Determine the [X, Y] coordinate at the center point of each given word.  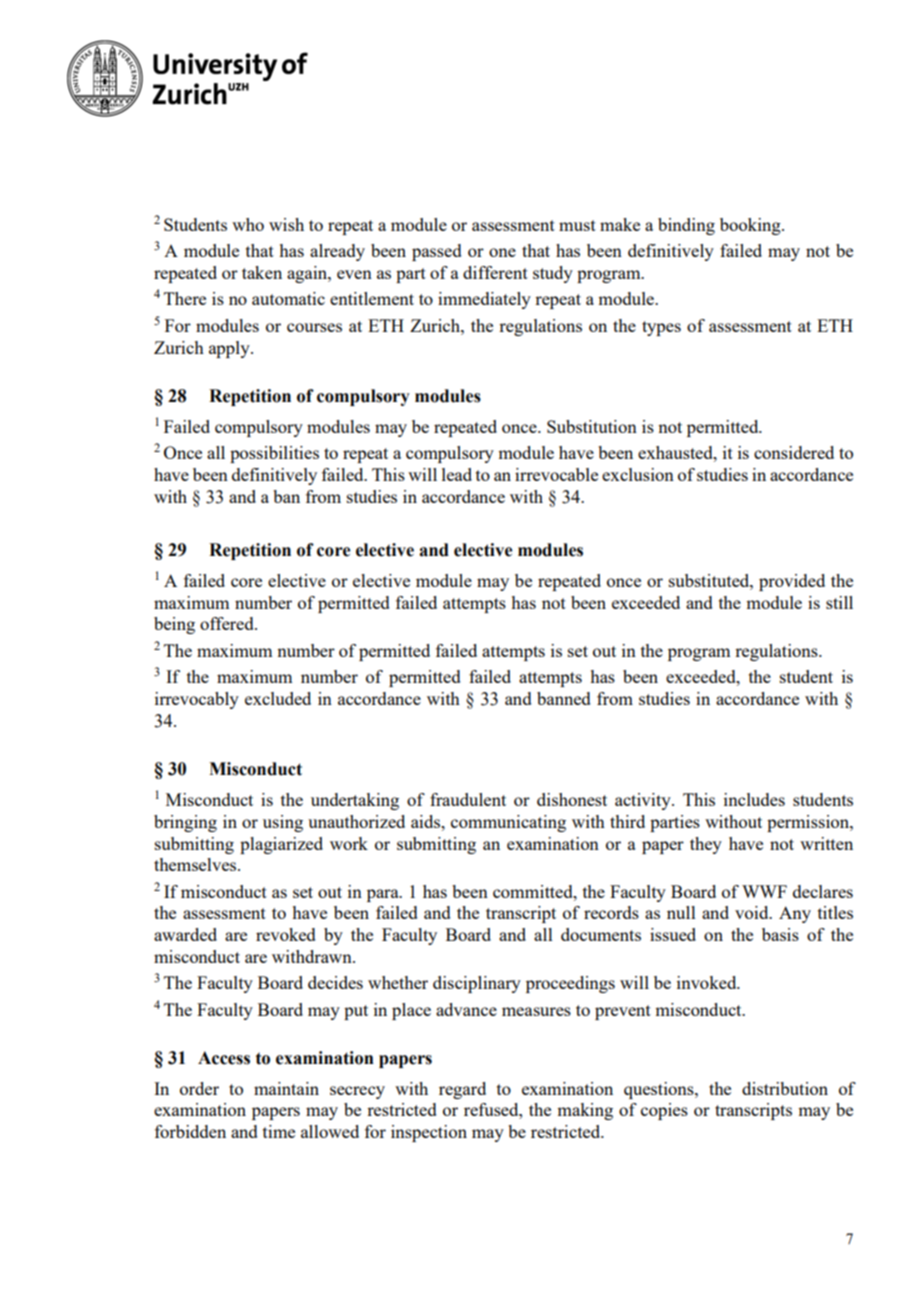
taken [262, 272]
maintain [286, 1088]
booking [751, 226]
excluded [278, 698]
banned [564, 698]
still [839, 602]
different [495, 272]
